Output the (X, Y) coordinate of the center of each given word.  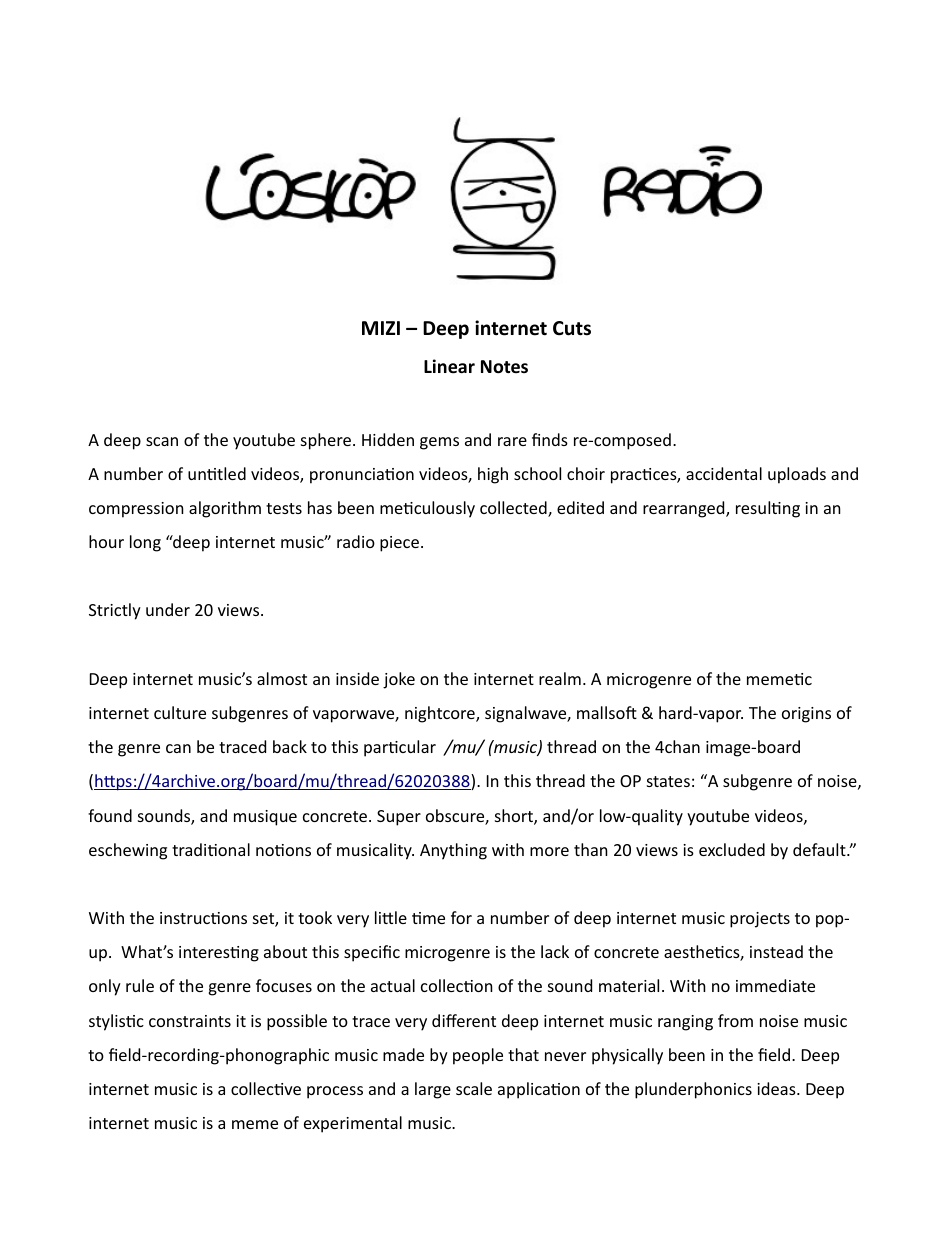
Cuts (572, 328)
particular (400, 748)
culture (180, 712)
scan (162, 441)
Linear (449, 366)
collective (266, 1088)
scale (474, 1088)
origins (806, 715)
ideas (777, 1088)
